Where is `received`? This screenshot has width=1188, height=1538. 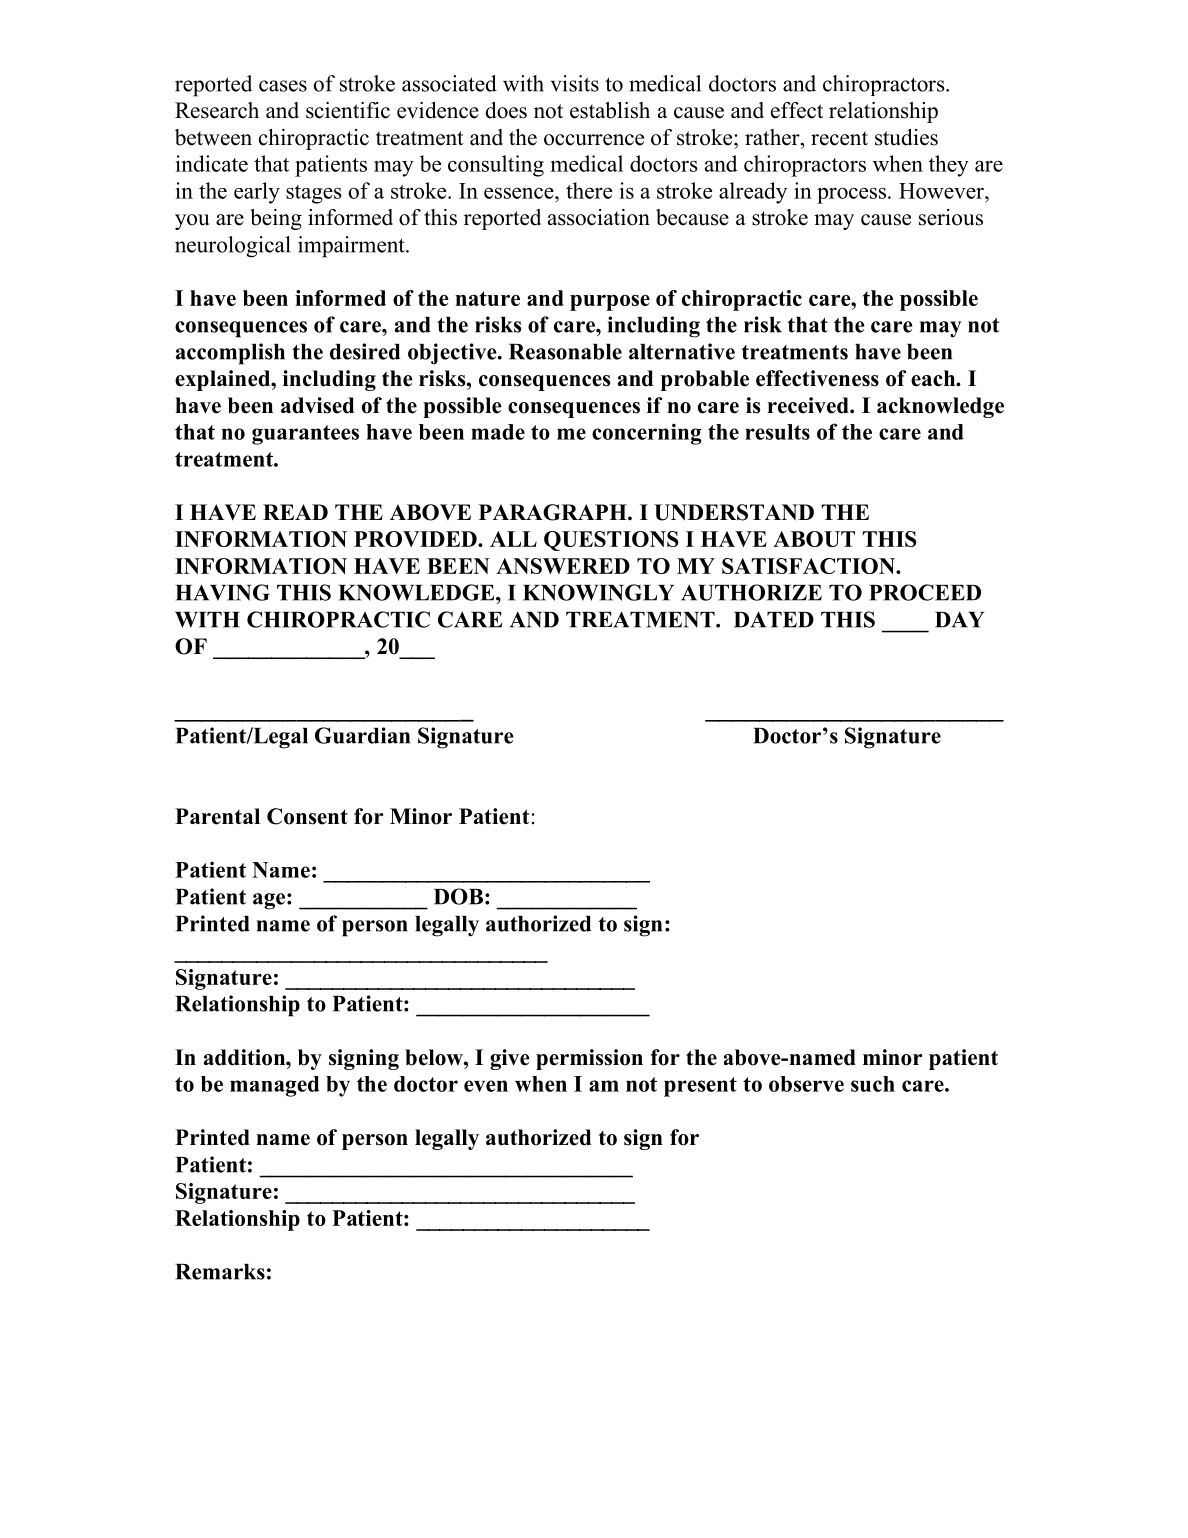 received is located at coordinates (809, 405).
